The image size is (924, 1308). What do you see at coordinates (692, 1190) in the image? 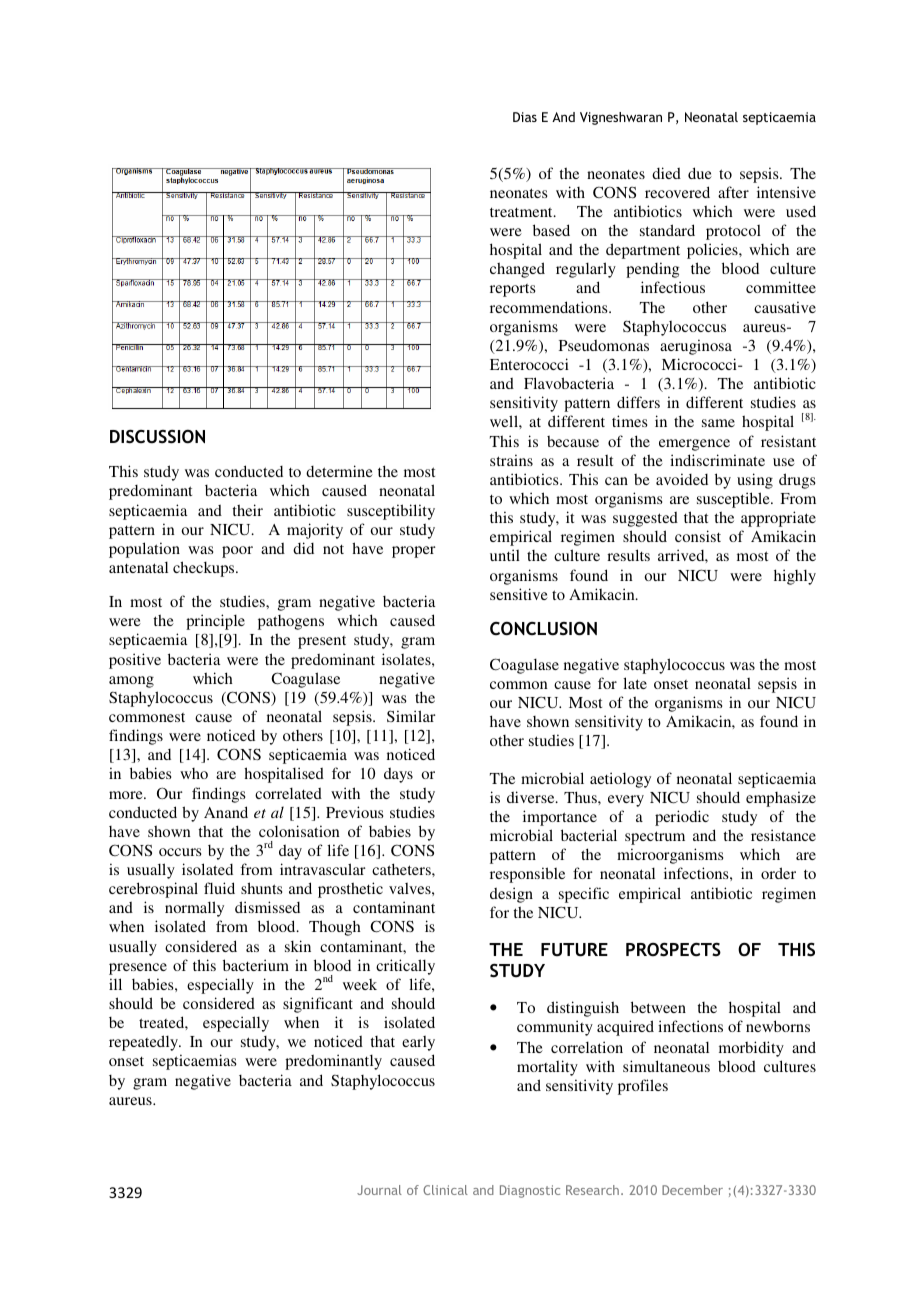
I see `December` at bounding box center [692, 1190].
